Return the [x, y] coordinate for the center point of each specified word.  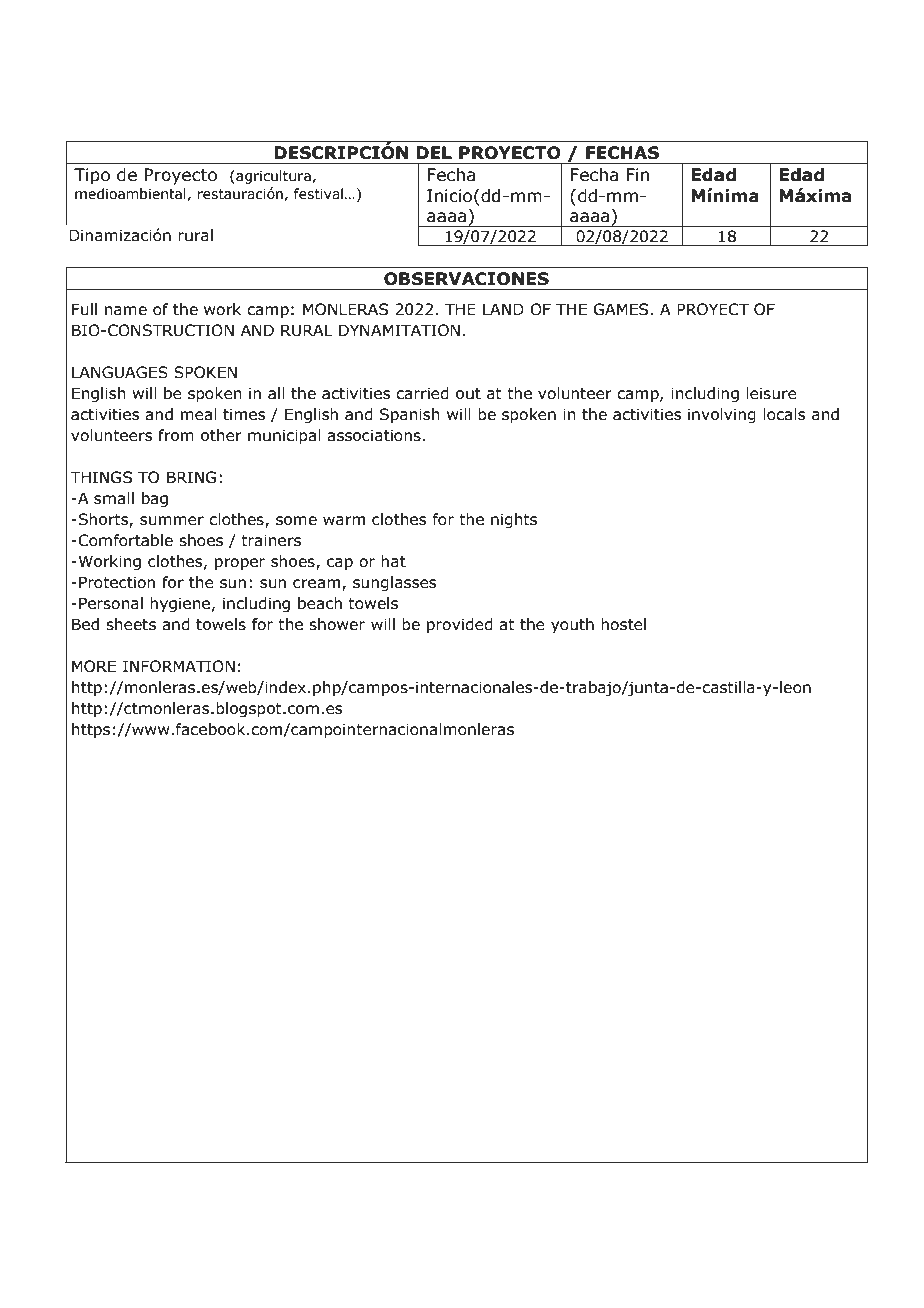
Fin [638, 174]
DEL [434, 152]
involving [722, 415]
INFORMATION [179, 666]
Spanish [410, 415]
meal [199, 414]
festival [318, 194]
